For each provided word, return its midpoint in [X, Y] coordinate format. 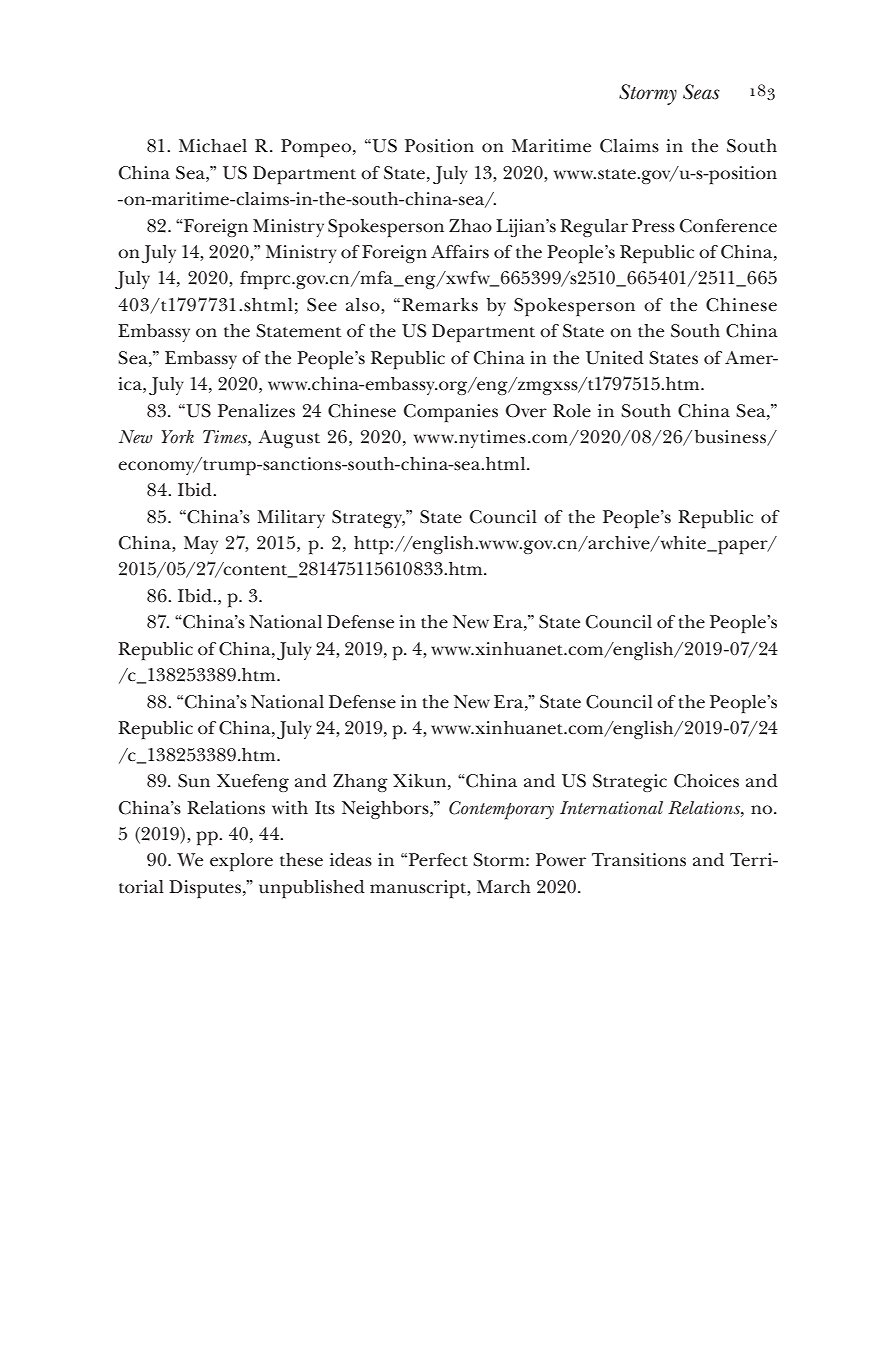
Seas [701, 92]
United [615, 358]
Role [572, 410]
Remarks [440, 305]
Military [291, 519]
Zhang [360, 783]
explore [241, 862]
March [504, 886]
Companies [451, 413]
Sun [194, 781]
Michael [213, 146]
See [322, 305]
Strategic [630, 783]
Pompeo [317, 148]
